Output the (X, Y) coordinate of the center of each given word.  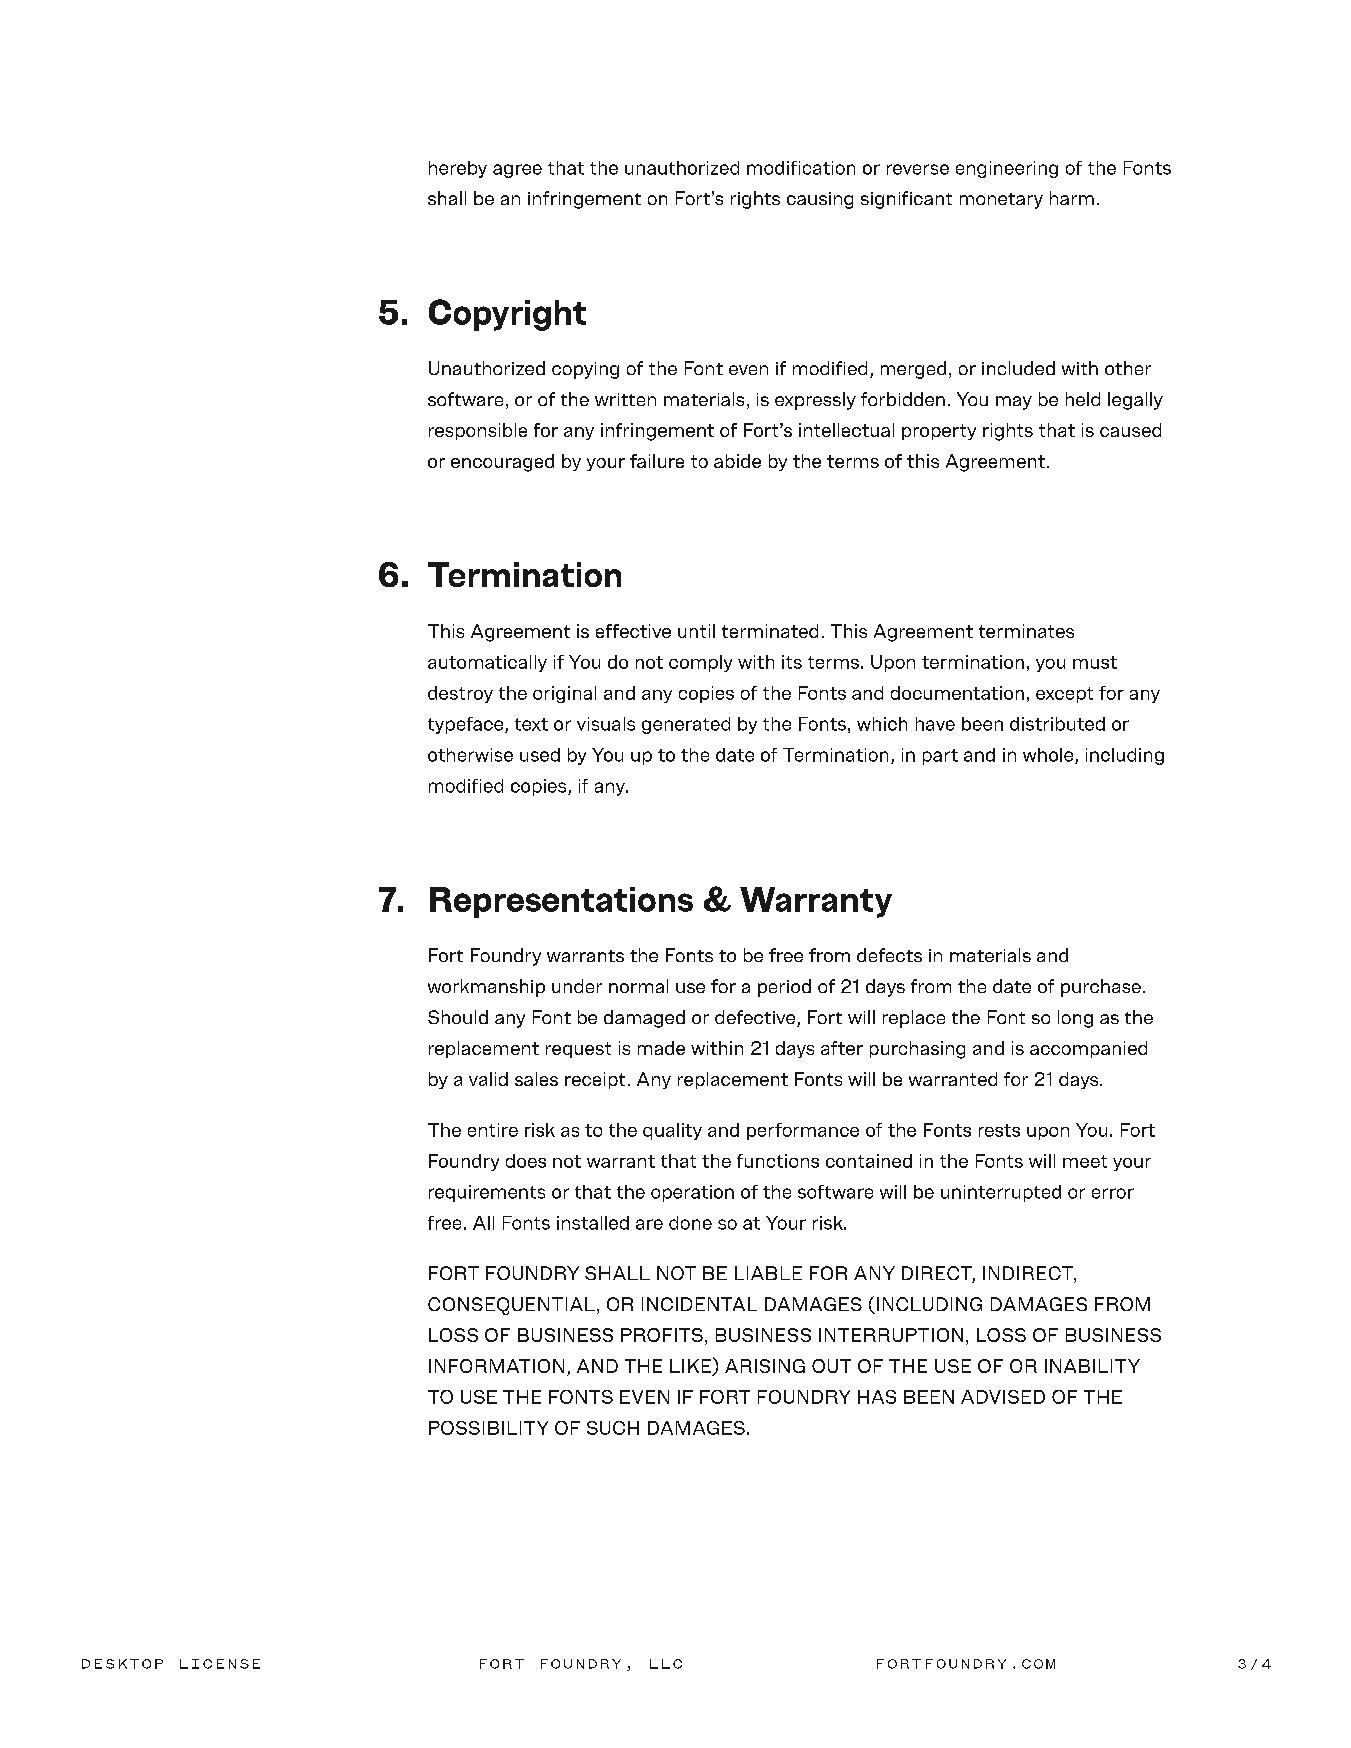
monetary (1001, 201)
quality (672, 1131)
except (1064, 695)
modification (801, 168)
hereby (458, 169)
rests (999, 1130)
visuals (606, 724)
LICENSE (220, 1664)
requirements (487, 1193)
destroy (460, 694)
